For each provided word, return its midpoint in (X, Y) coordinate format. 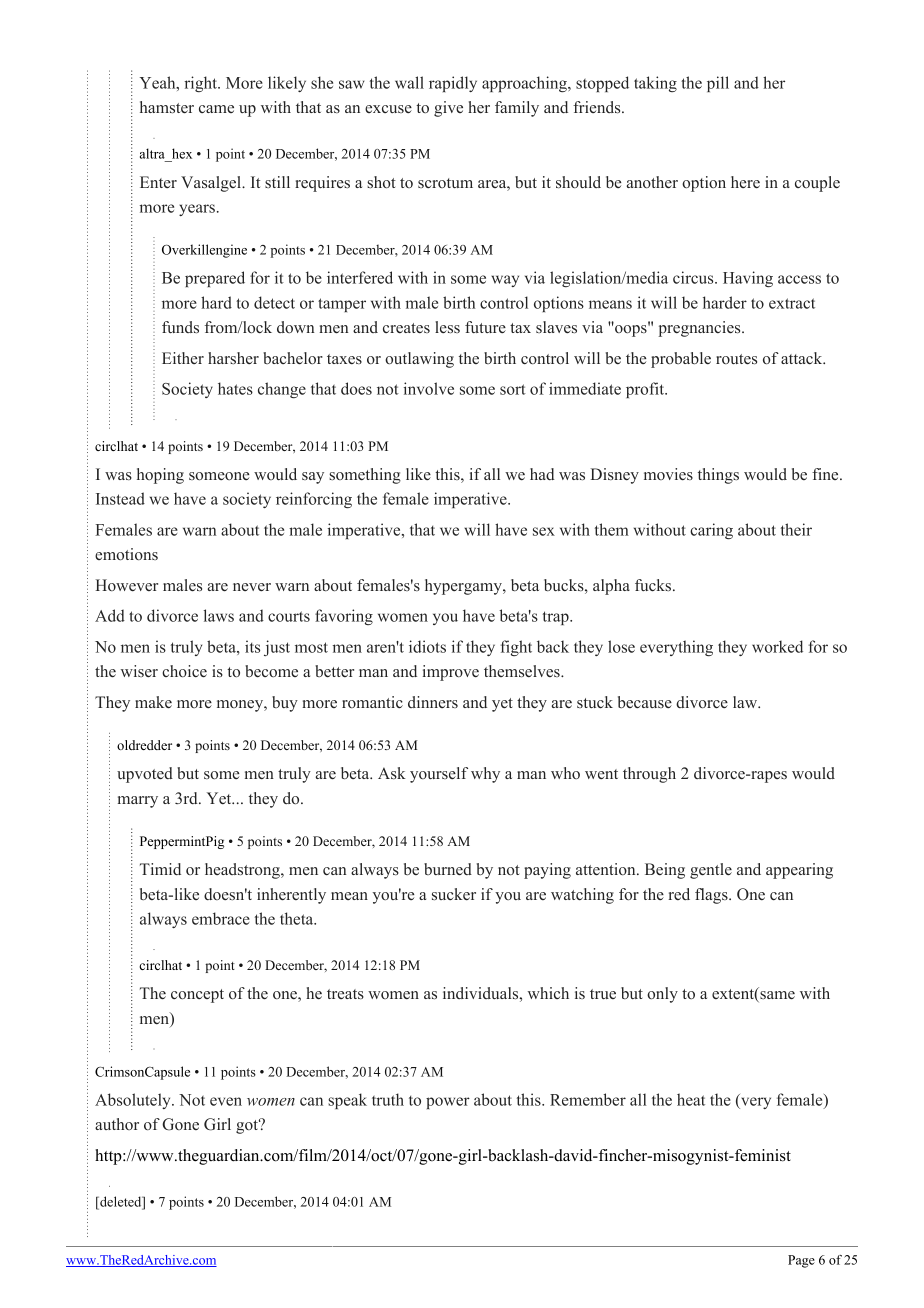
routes (736, 359)
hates (235, 388)
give (448, 109)
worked (777, 646)
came (216, 109)
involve (429, 388)
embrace (221, 918)
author (117, 1124)
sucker (454, 894)
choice (184, 671)
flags (712, 896)
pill (718, 84)
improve (451, 673)
